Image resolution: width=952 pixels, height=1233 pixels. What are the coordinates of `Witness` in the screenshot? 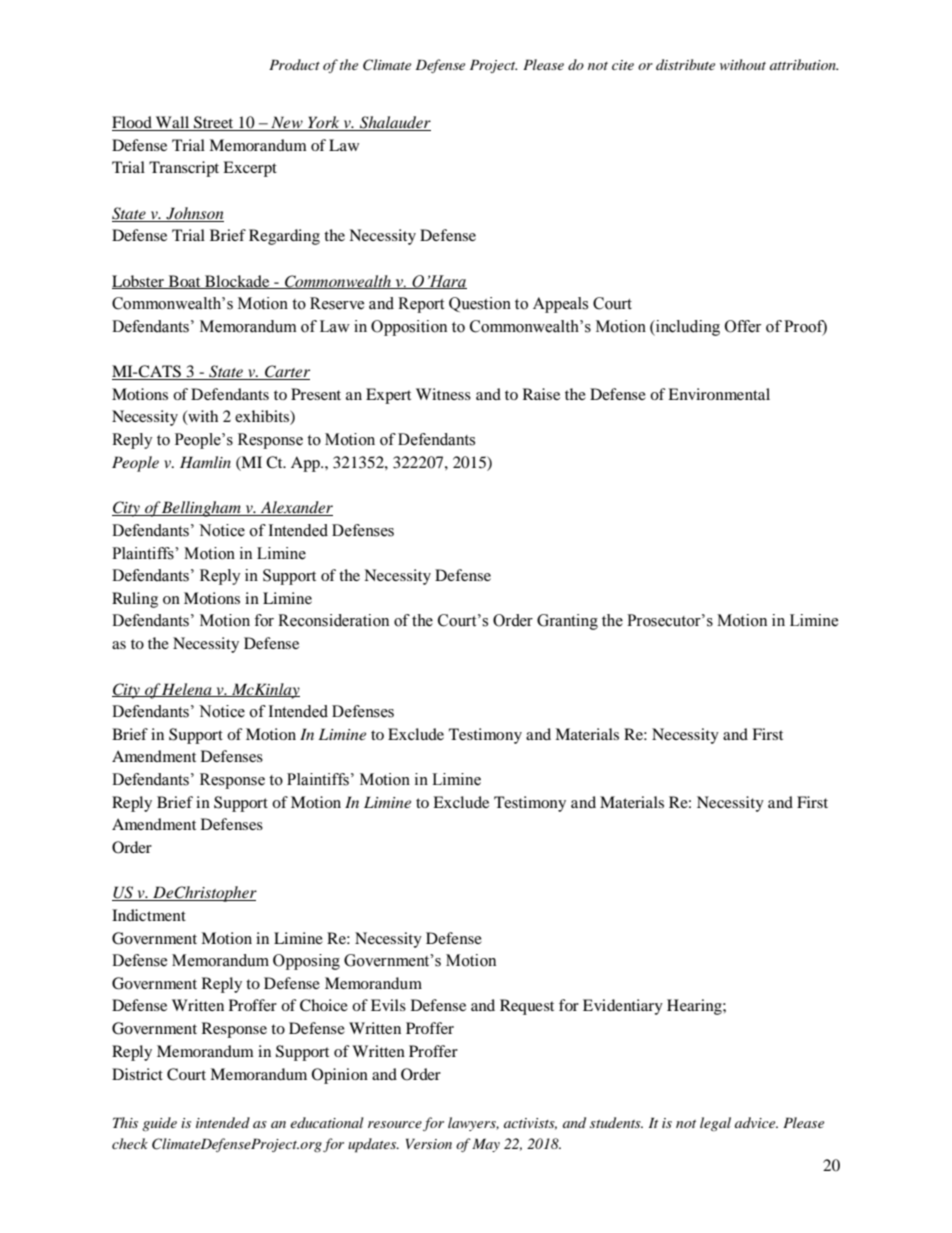 It's located at (443, 394).
